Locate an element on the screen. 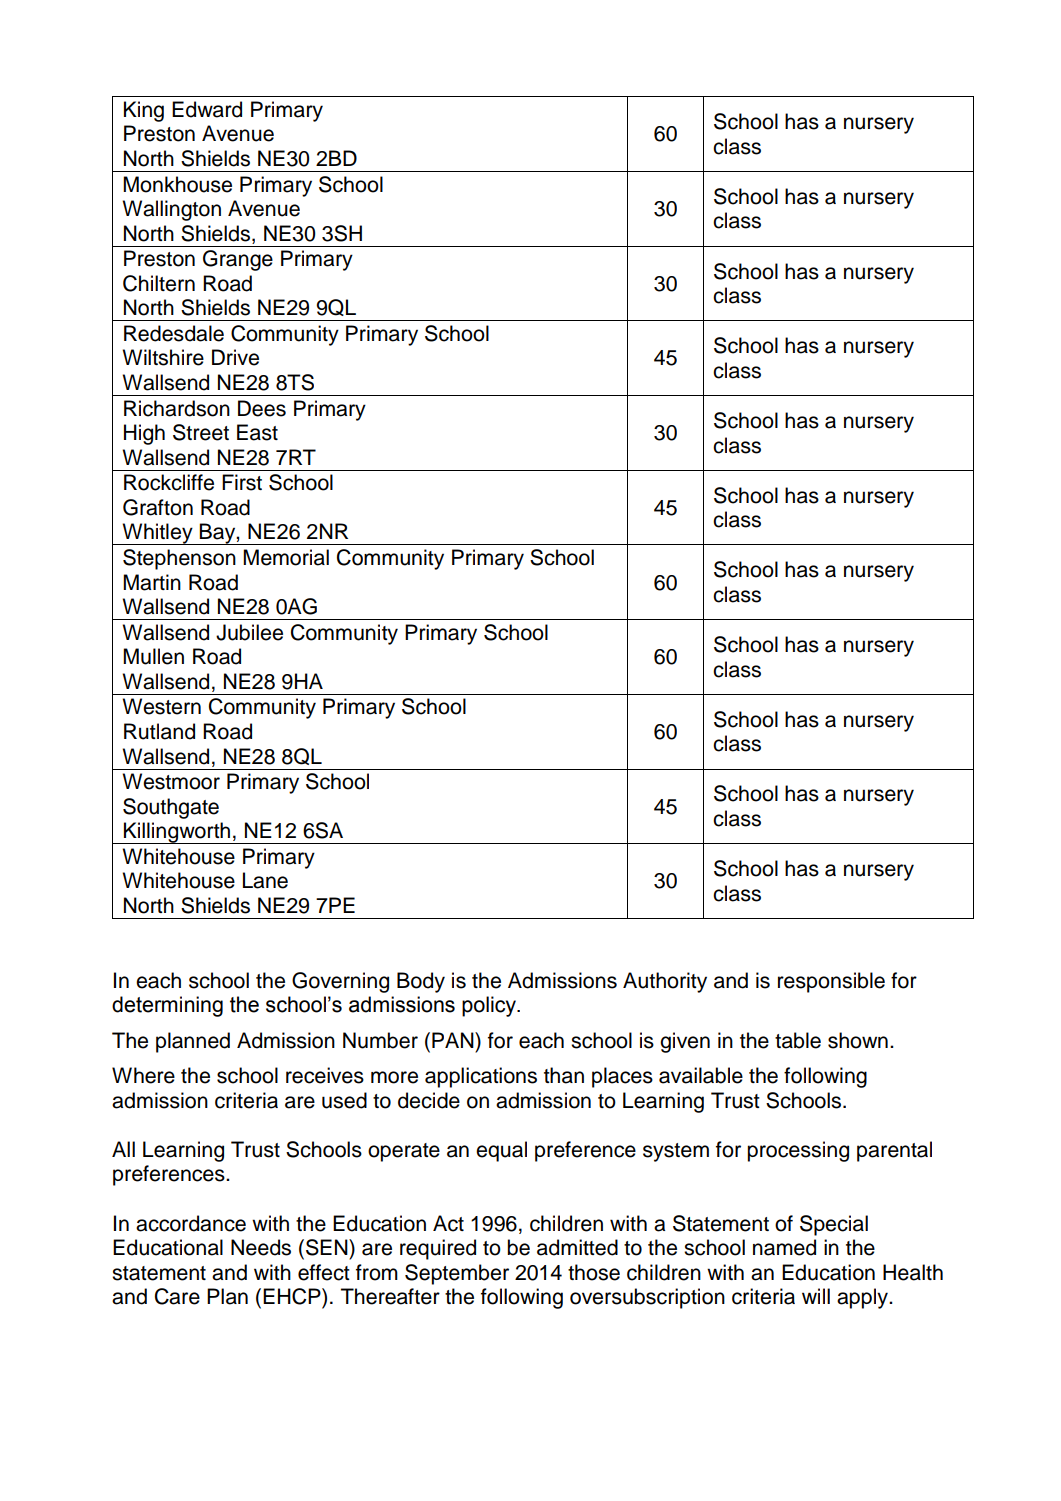 The height and width of the screenshot is (1501, 1061). Edward is located at coordinates (207, 109).
